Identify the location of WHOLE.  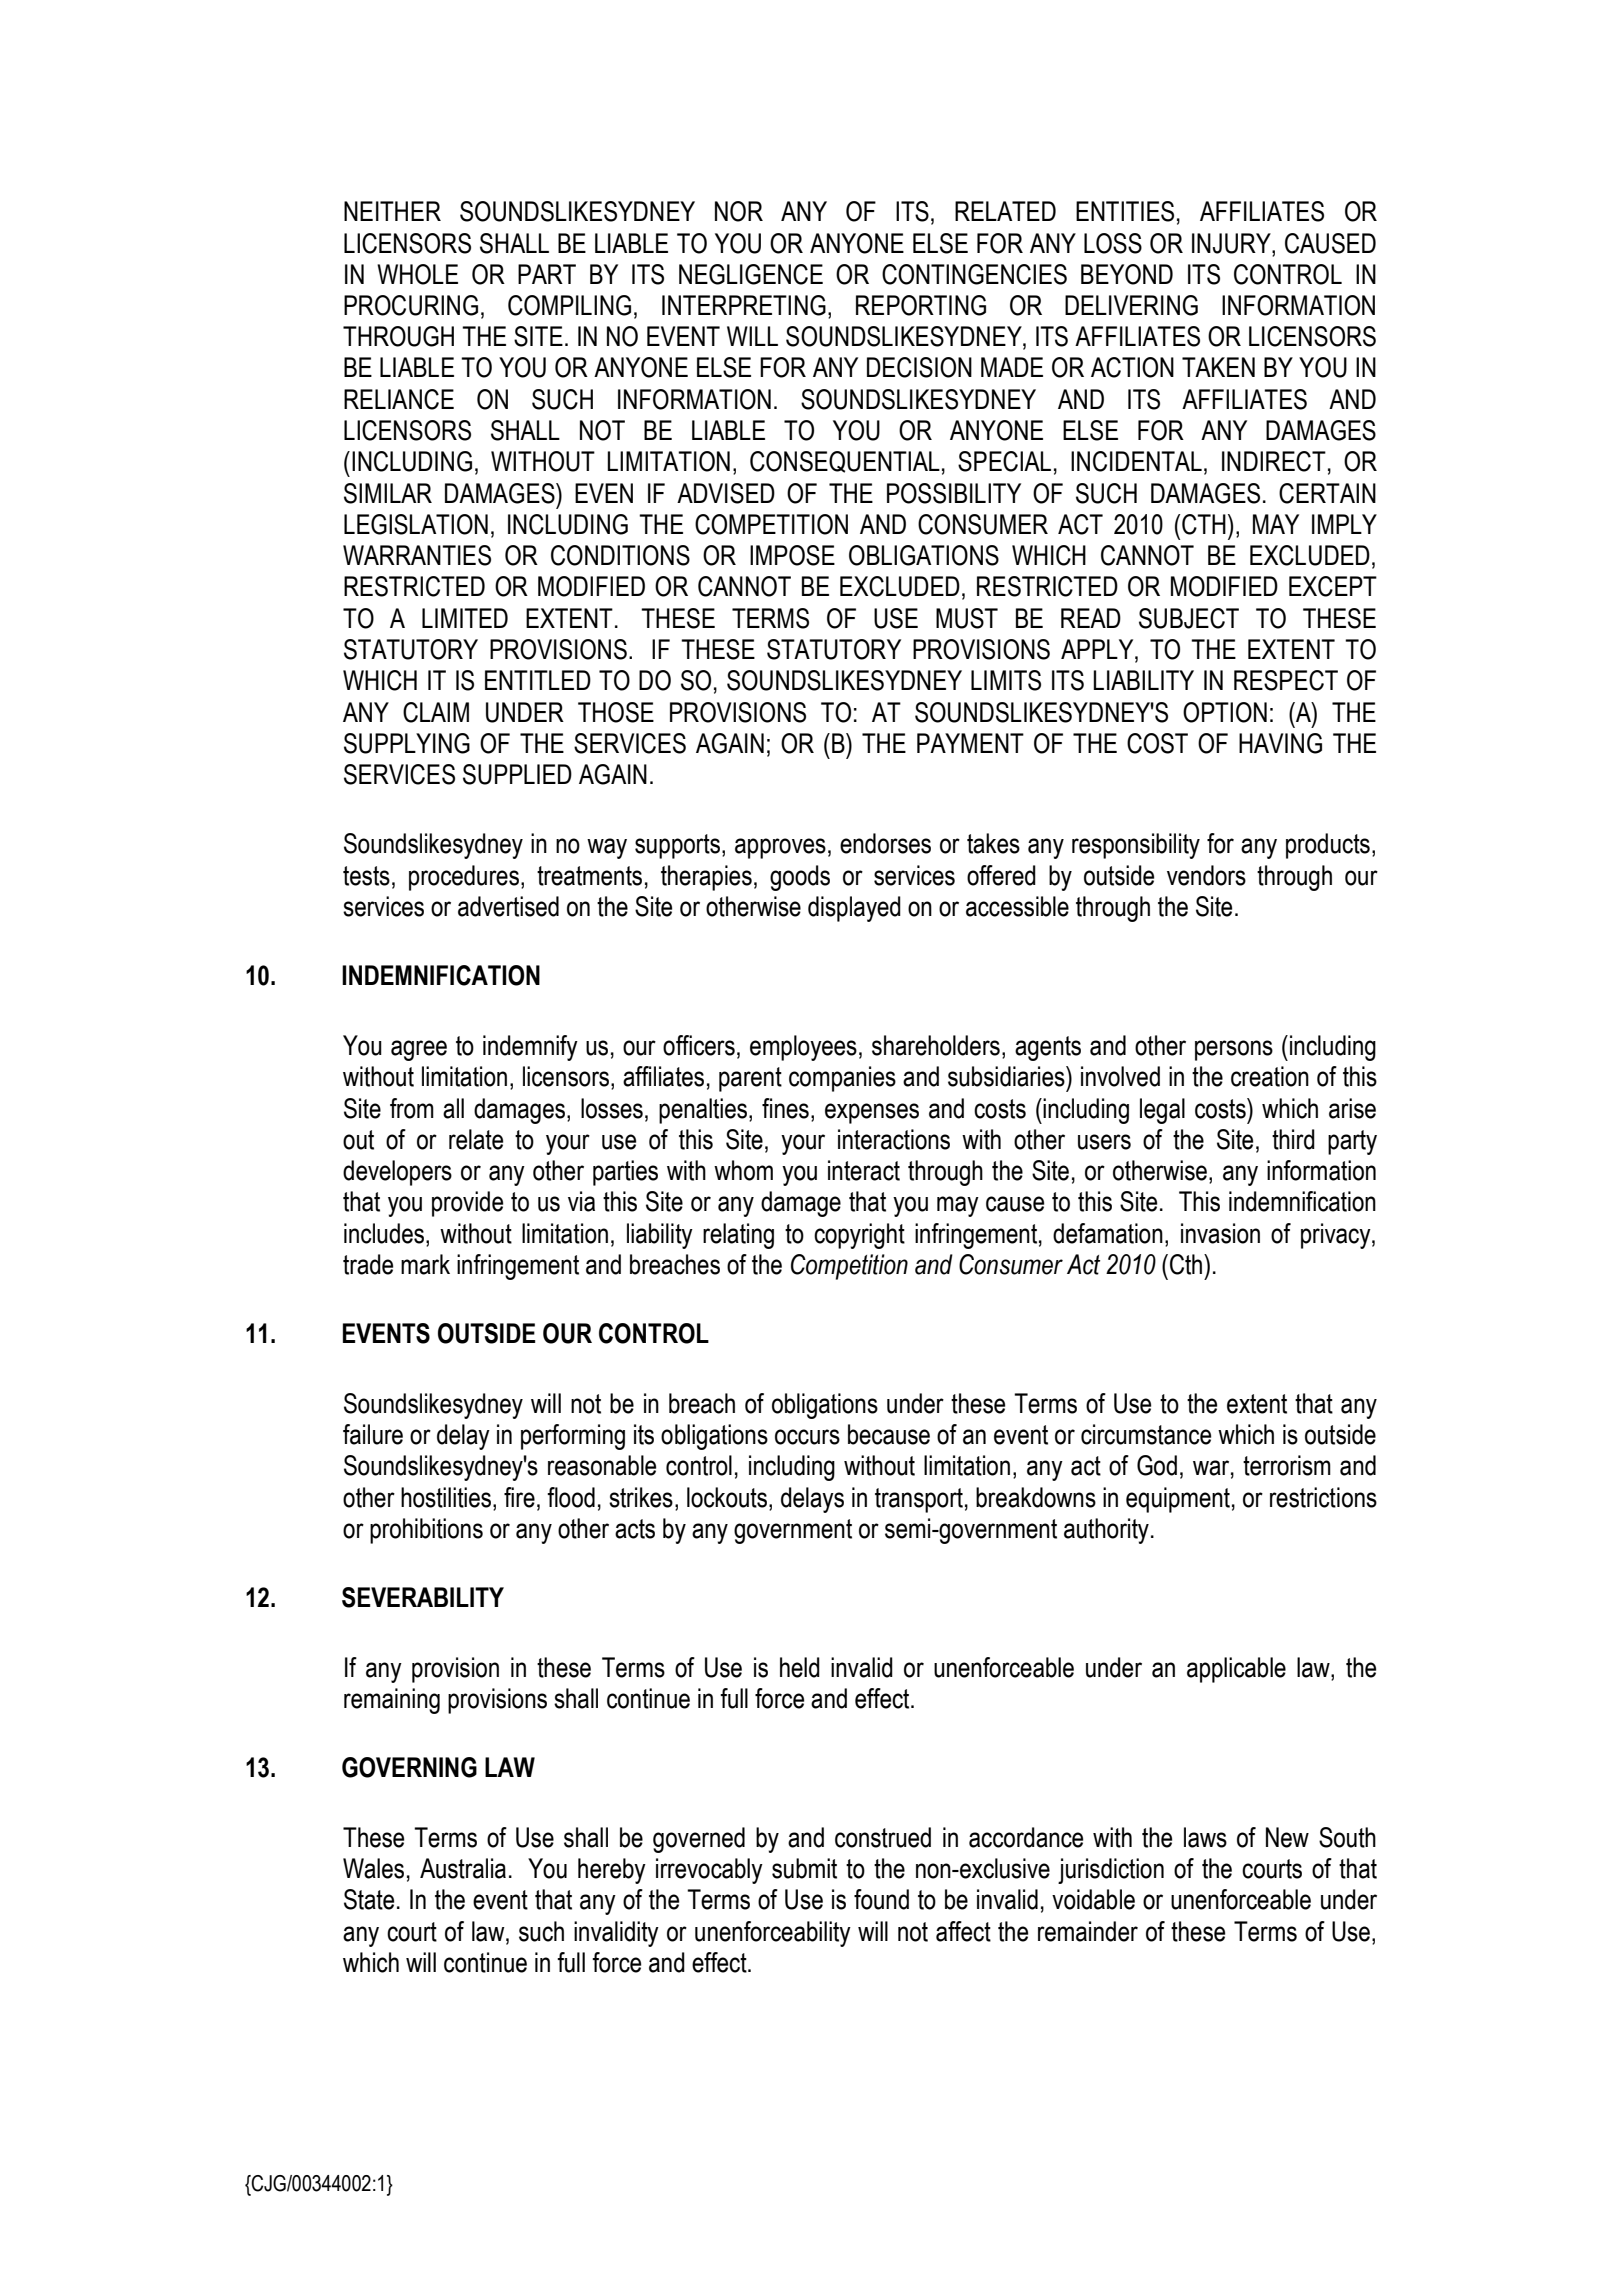
(417, 274).
